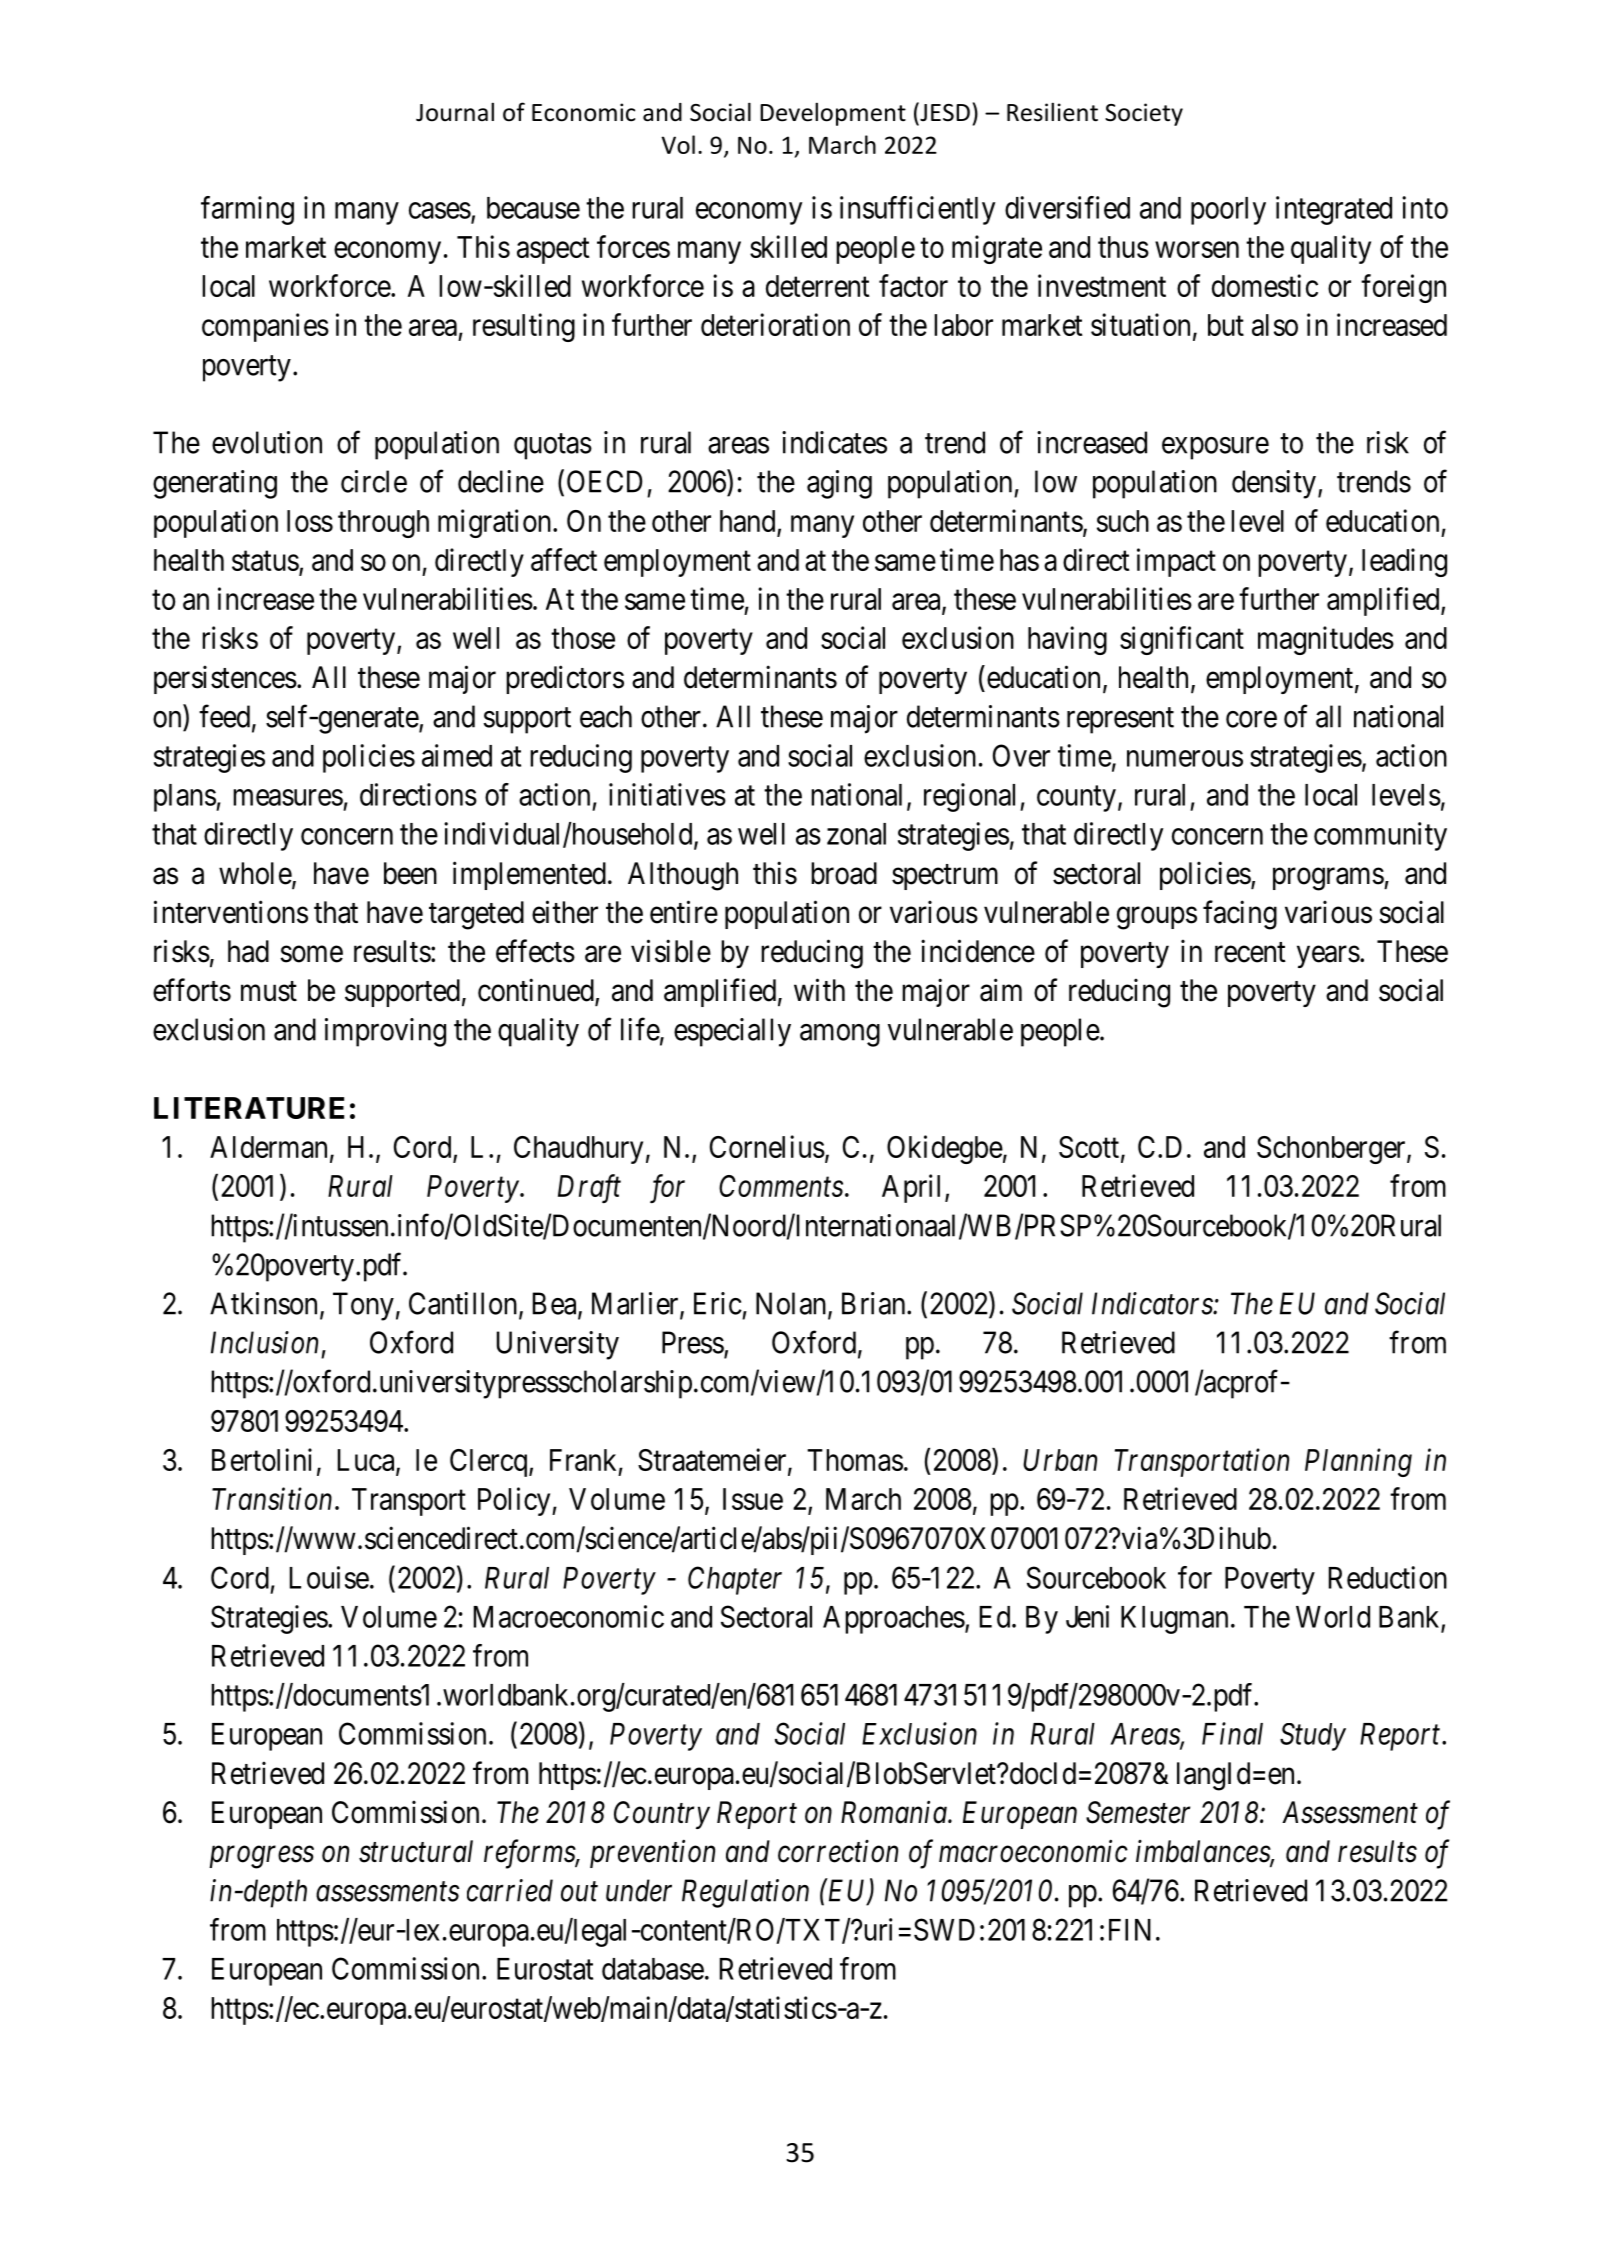 The height and width of the document is (2265, 1600). I want to click on improving, so click(385, 1032).
